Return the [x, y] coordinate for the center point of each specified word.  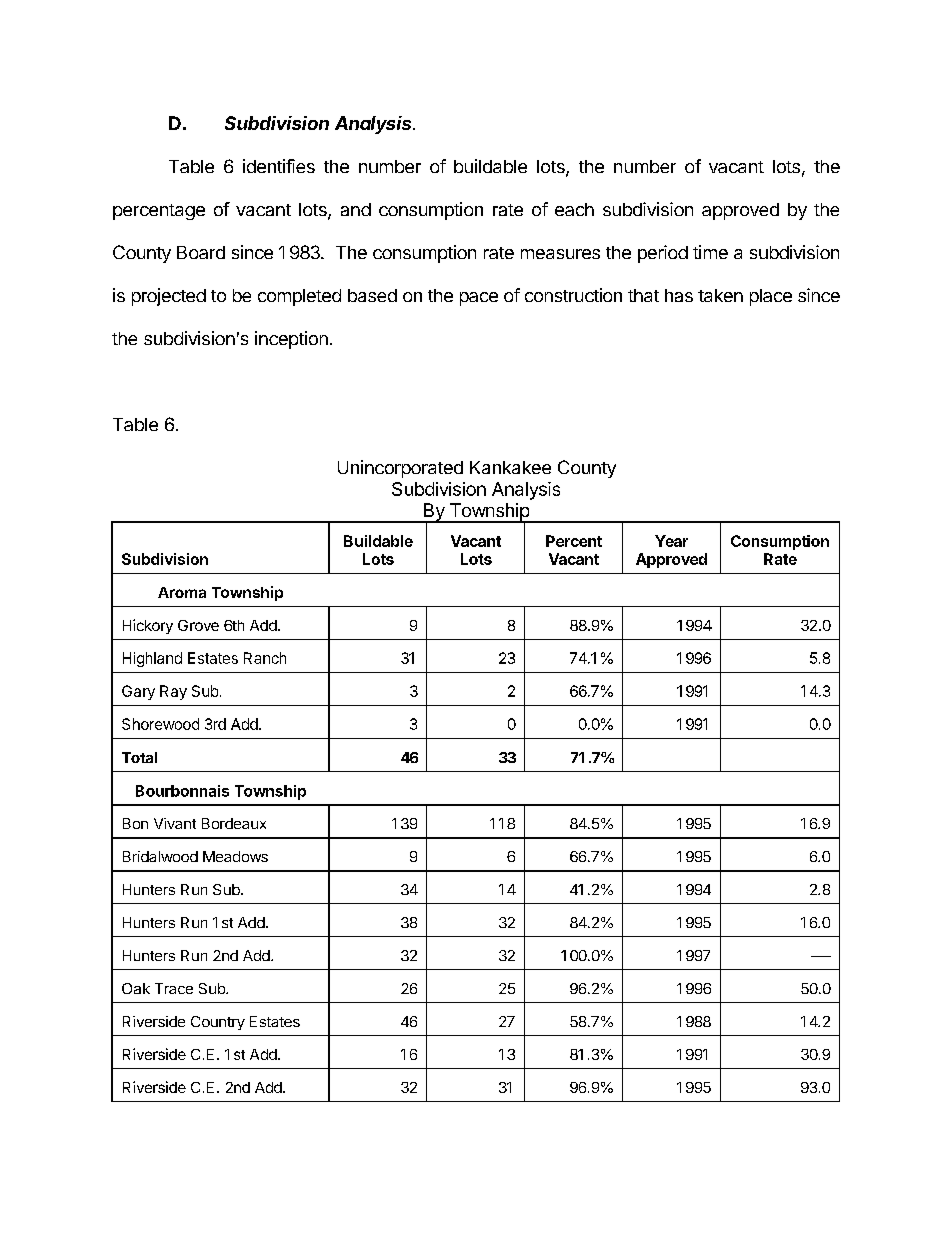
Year [671, 541]
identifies [279, 166]
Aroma [182, 592]
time [710, 252]
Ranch [265, 658]
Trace [174, 988]
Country [218, 1023]
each [574, 209]
